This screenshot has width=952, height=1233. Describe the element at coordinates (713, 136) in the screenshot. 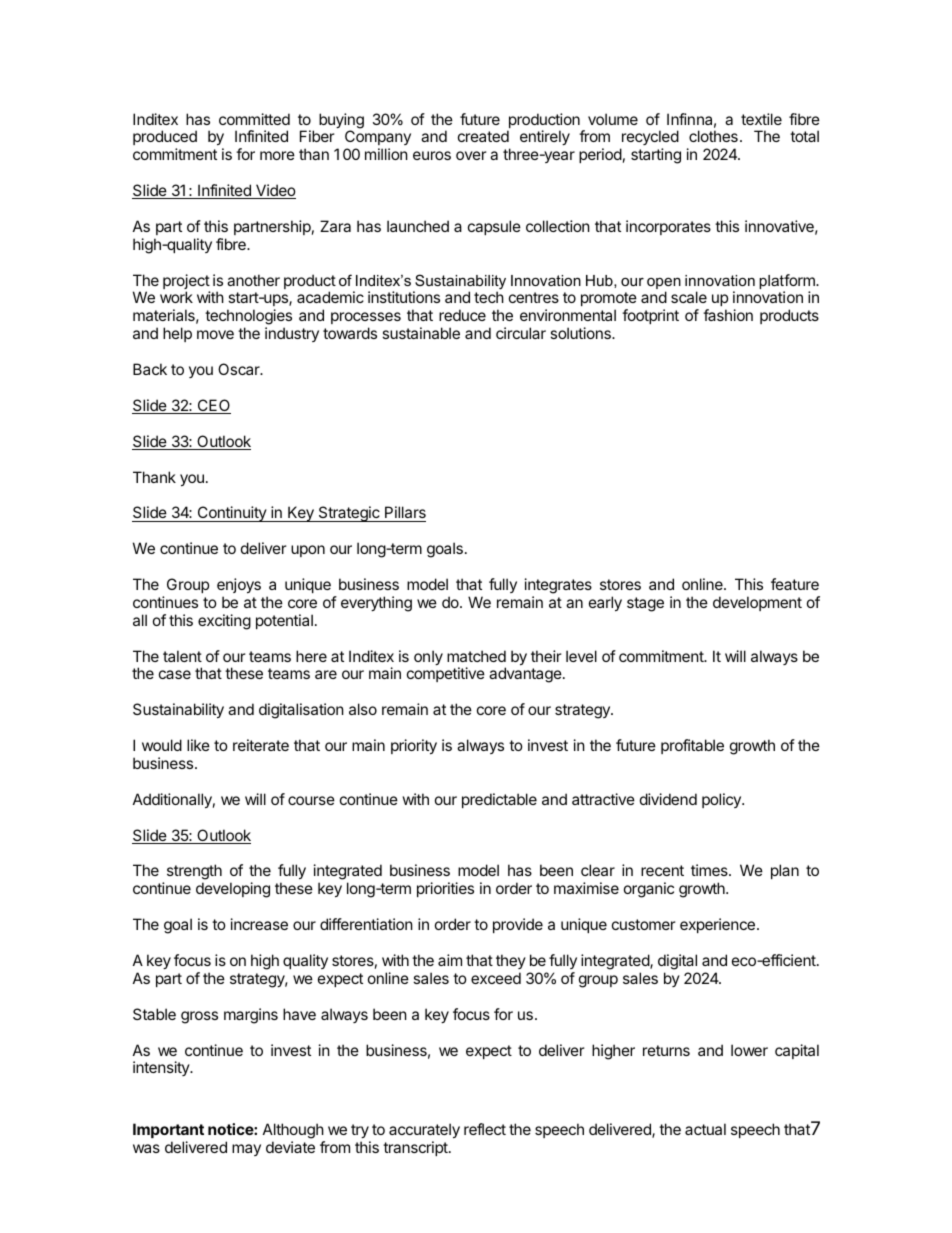

I see `clothes` at that location.
